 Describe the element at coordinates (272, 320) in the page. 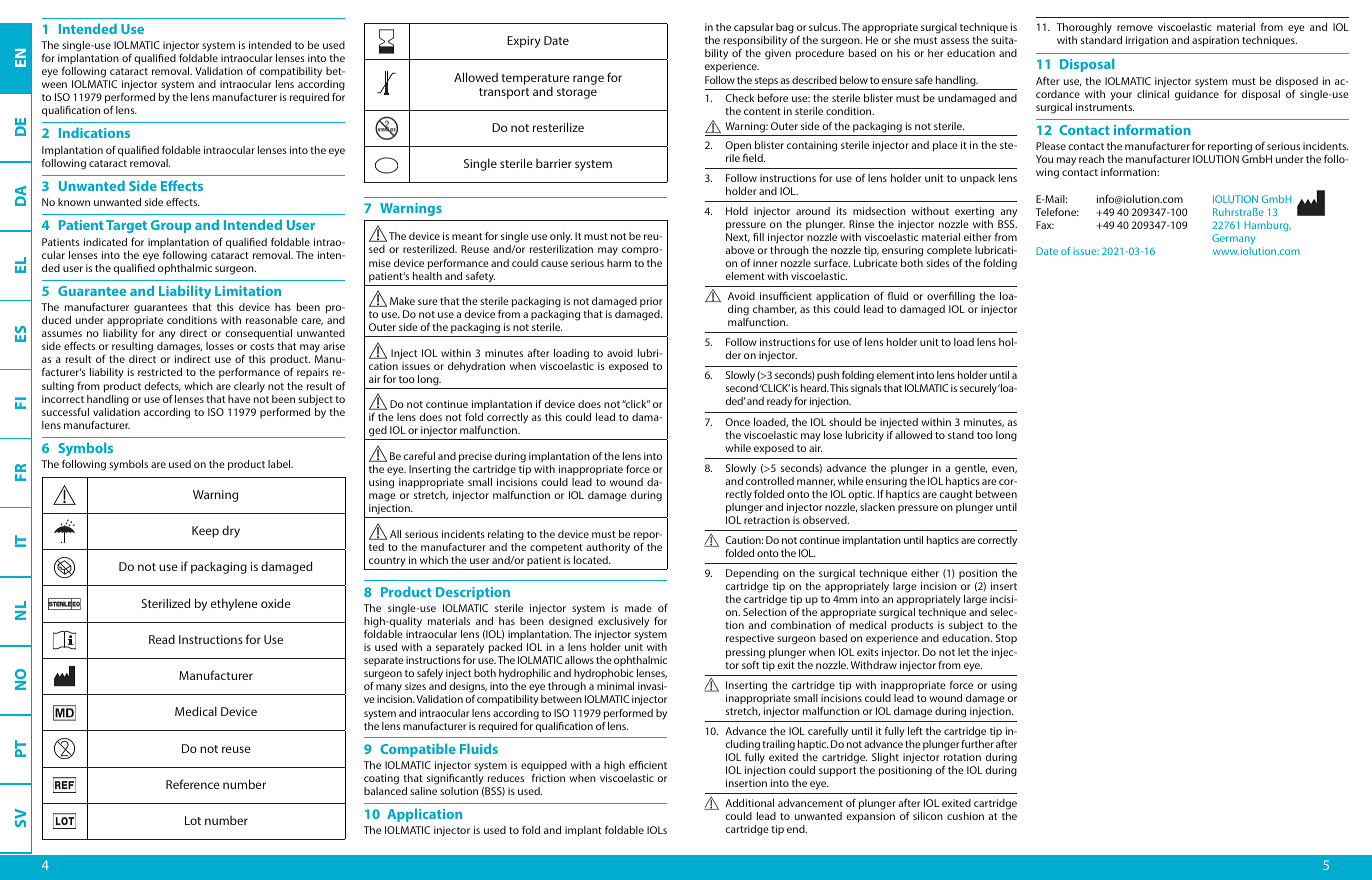

I see `reasonable` at that location.
